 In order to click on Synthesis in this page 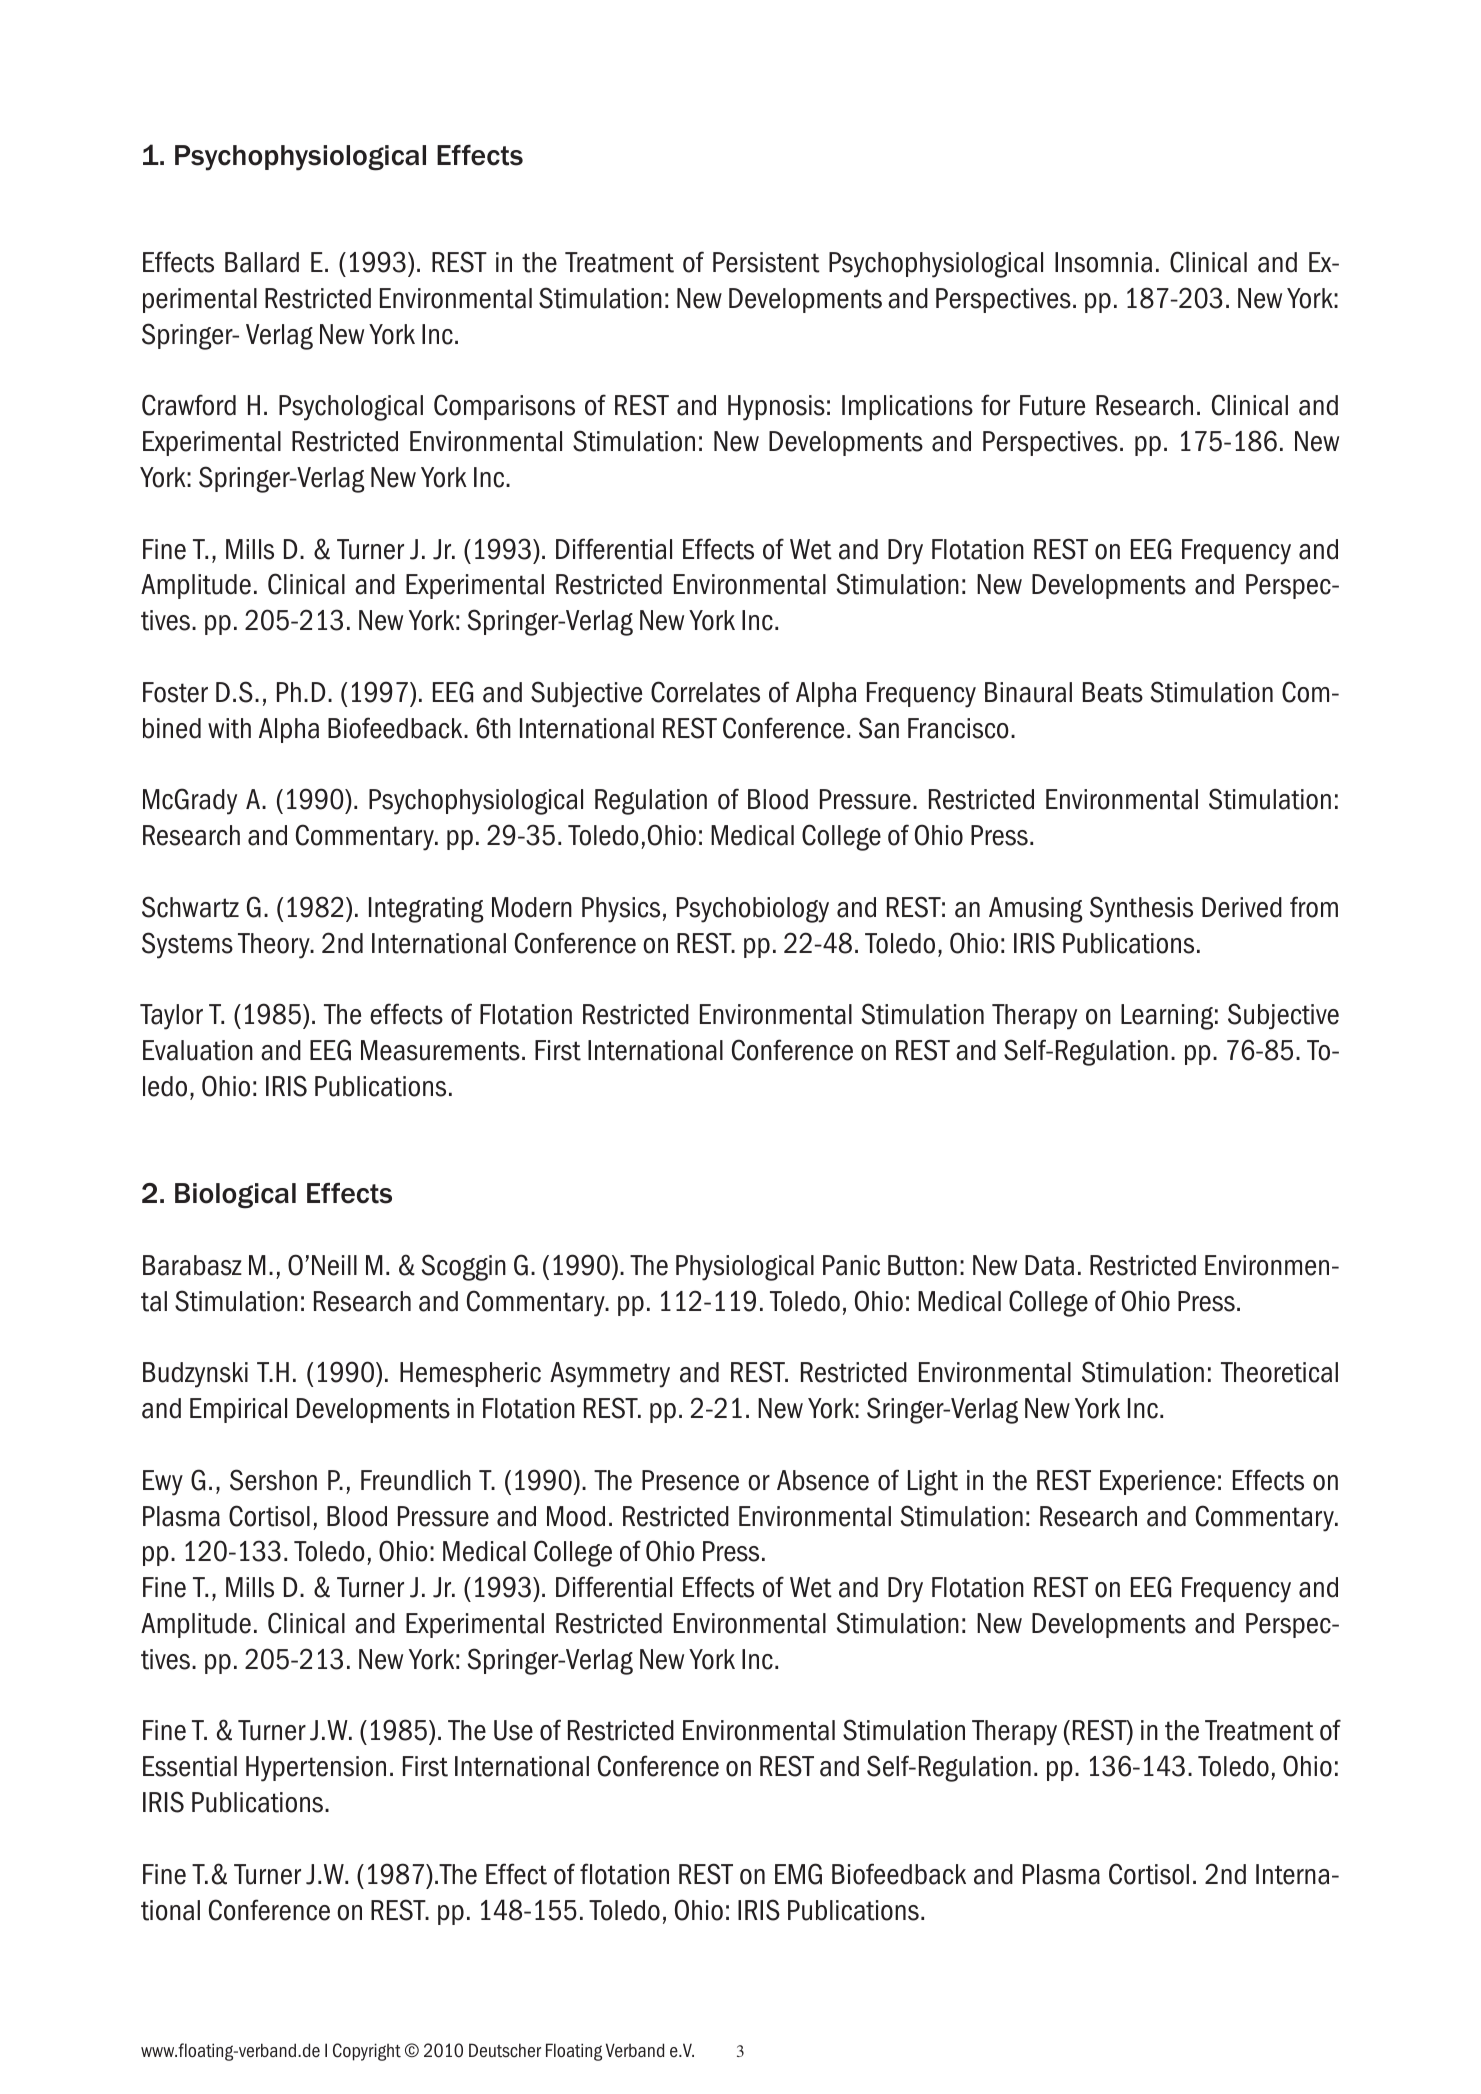, I will do `click(1141, 909)`.
